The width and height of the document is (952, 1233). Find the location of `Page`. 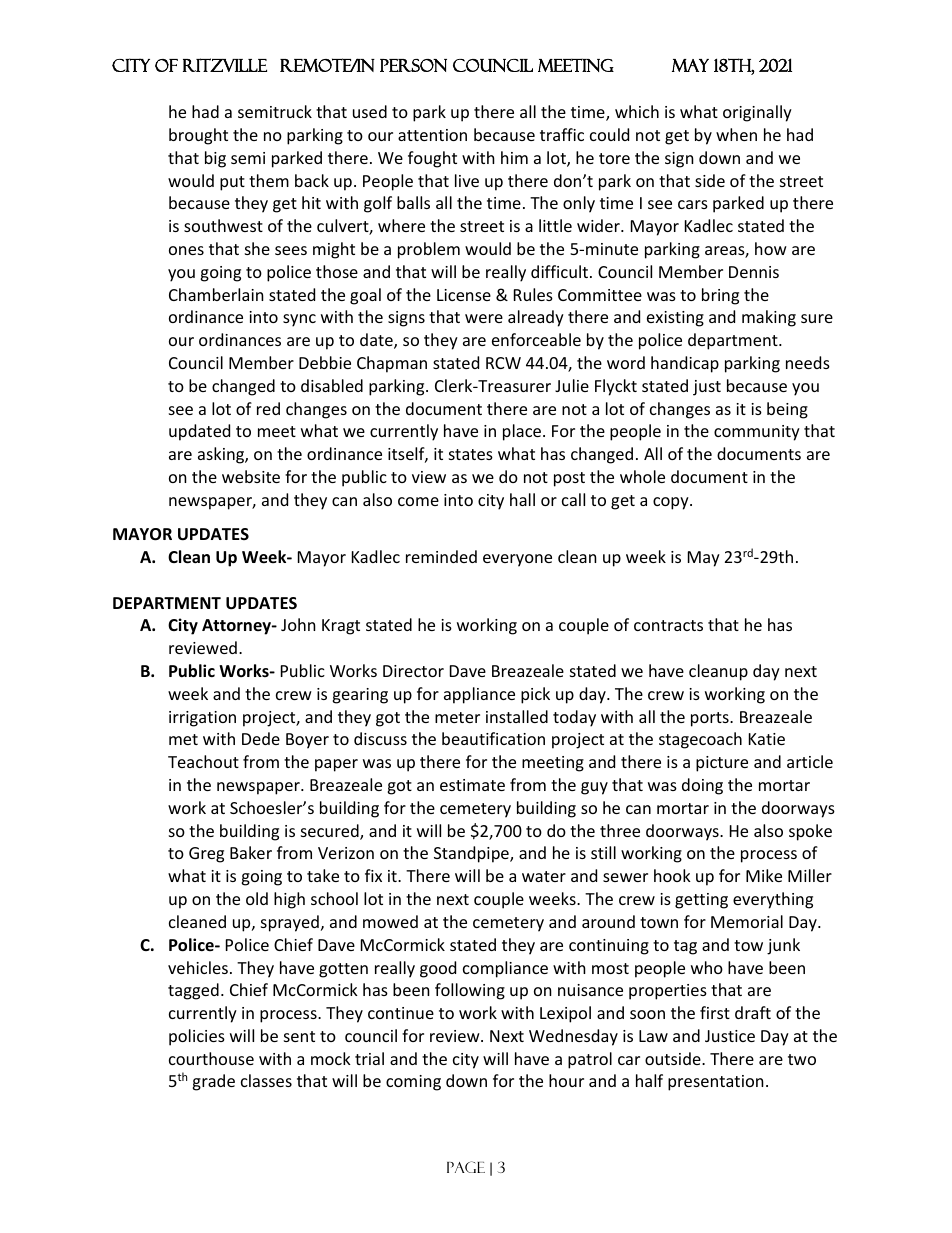

Page is located at coordinates (466, 1167).
